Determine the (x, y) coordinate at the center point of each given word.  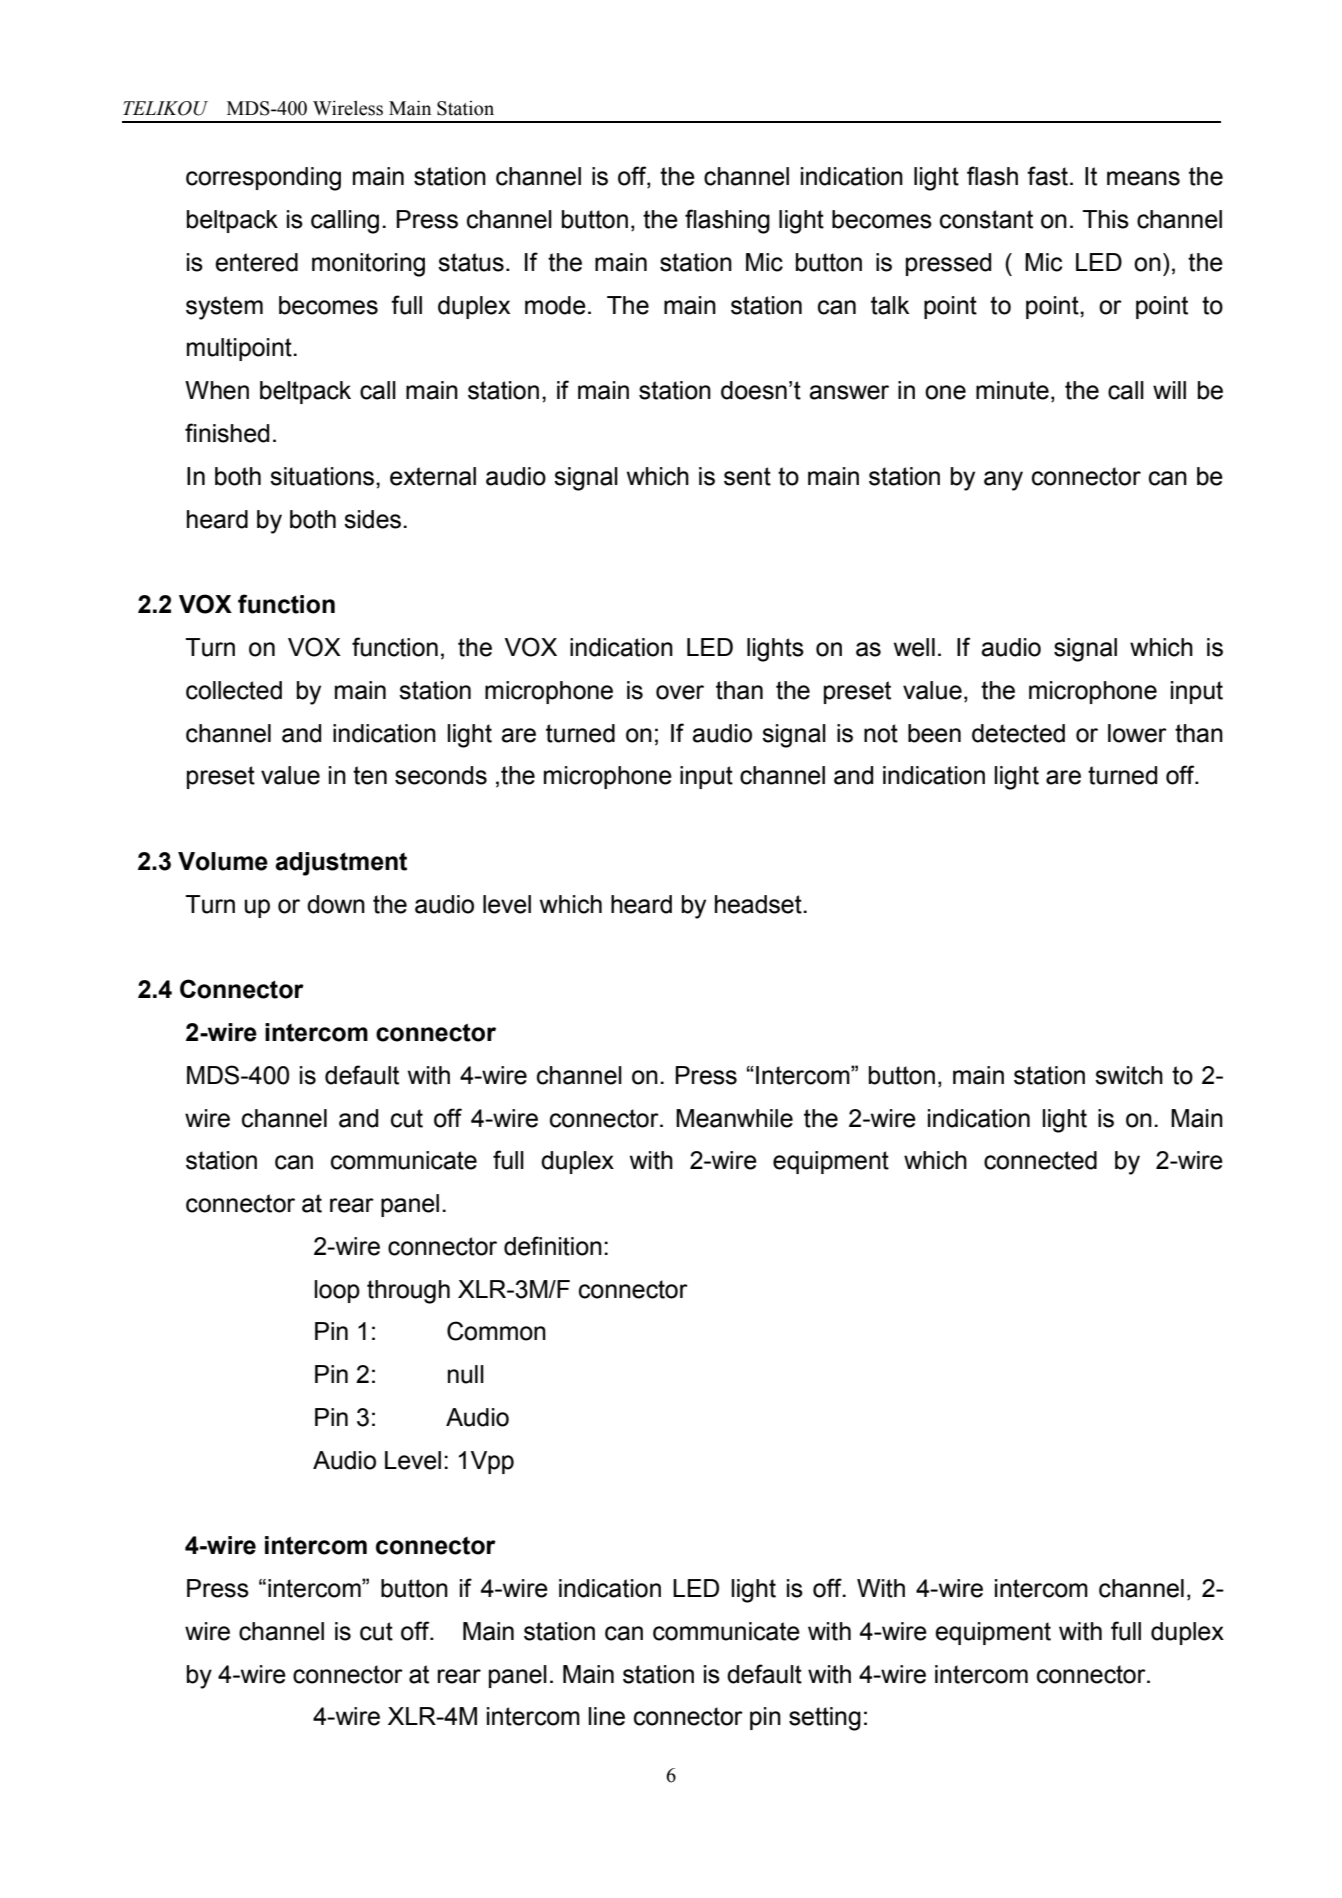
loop (337, 1291)
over (680, 692)
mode (555, 305)
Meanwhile (734, 1118)
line (606, 1716)
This (1105, 219)
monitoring (368, 265)
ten (370, 775)
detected (1018, 733)
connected (1040, 1160)
